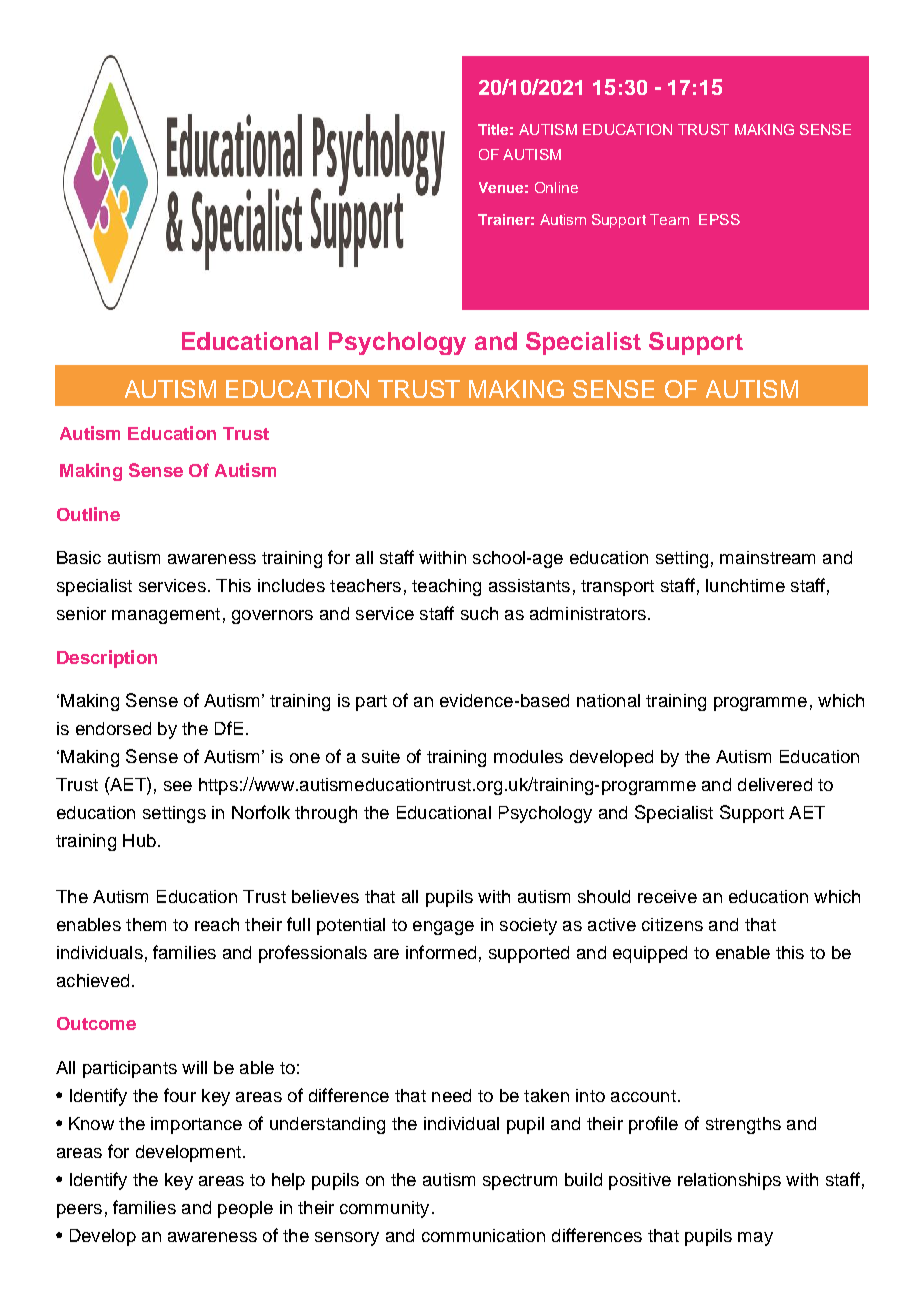 This document has height=1308, width=924. Describe the element at coordinates (608, 700) in the document. I see `national` at that location.
